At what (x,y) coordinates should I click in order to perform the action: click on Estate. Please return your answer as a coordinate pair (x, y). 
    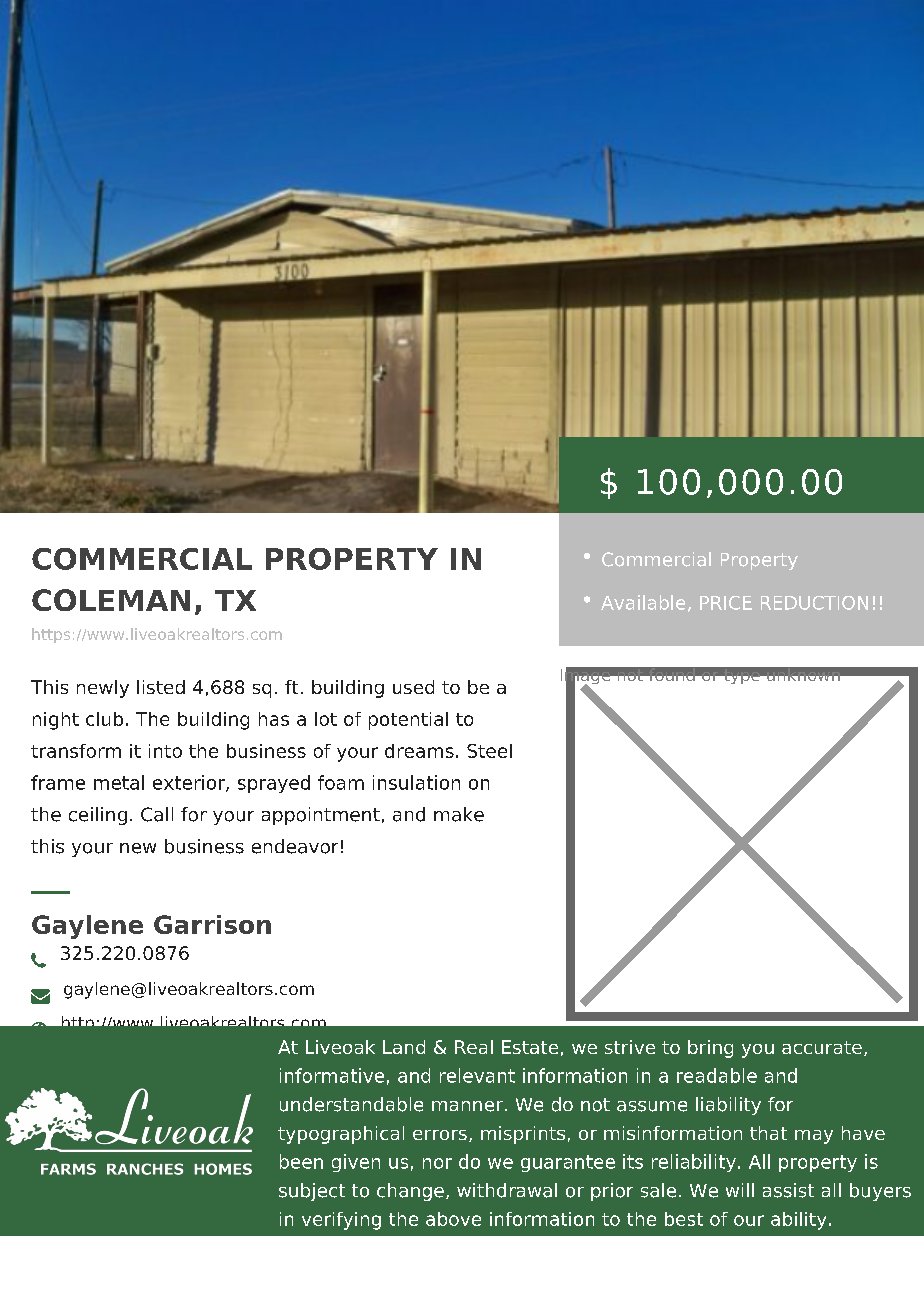
    Looking at the image, I should click on (530, 1047).
